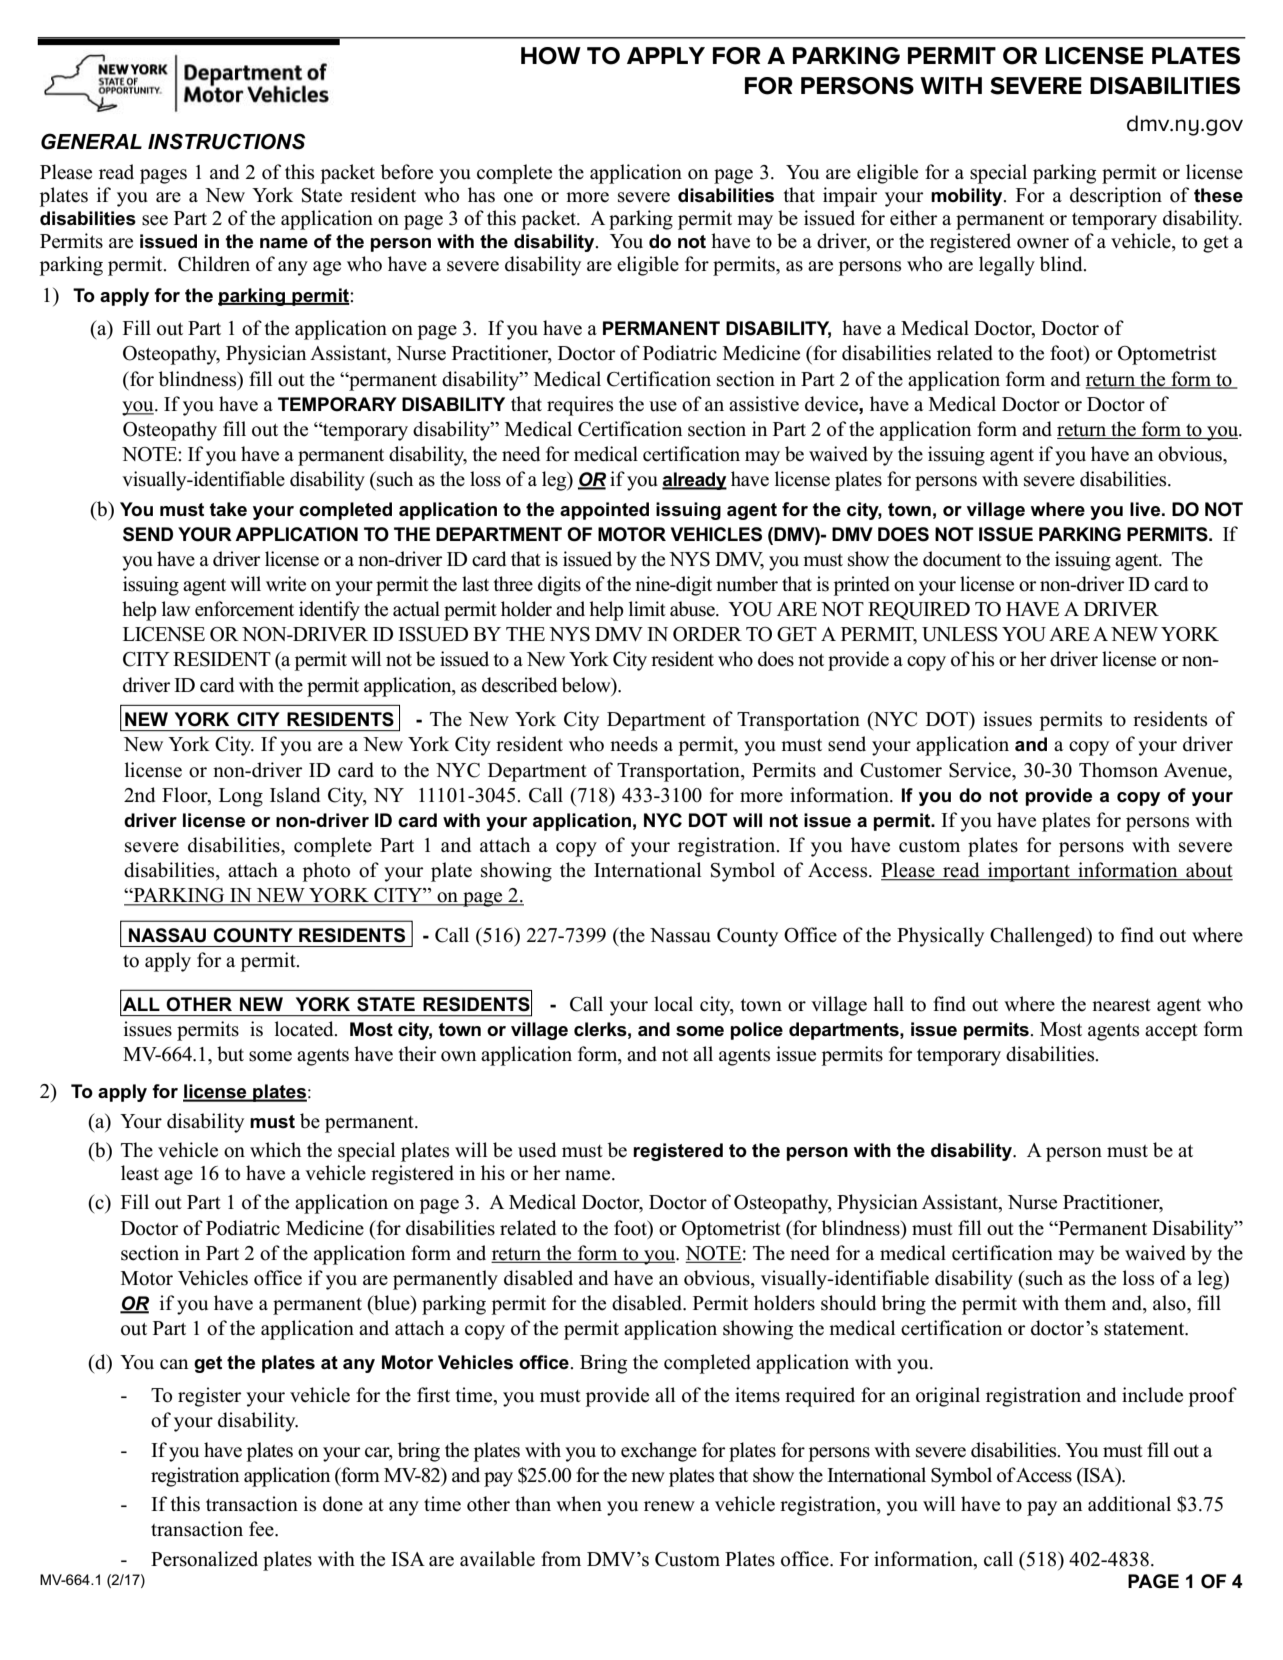  Describe the element at coordinates (262, 1529) in the screenshot. I see `fee` at that location.
